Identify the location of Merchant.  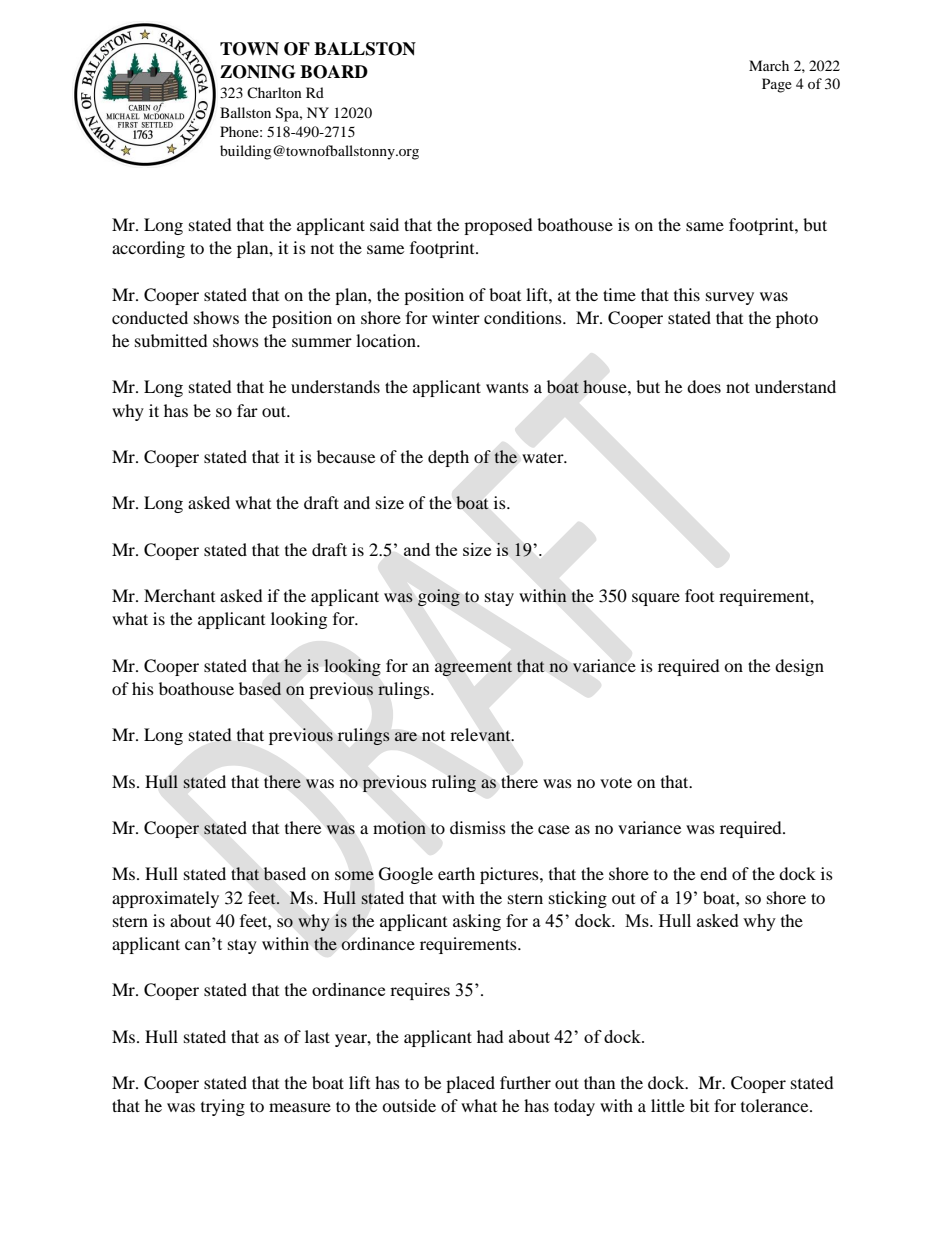
(179, 595).
